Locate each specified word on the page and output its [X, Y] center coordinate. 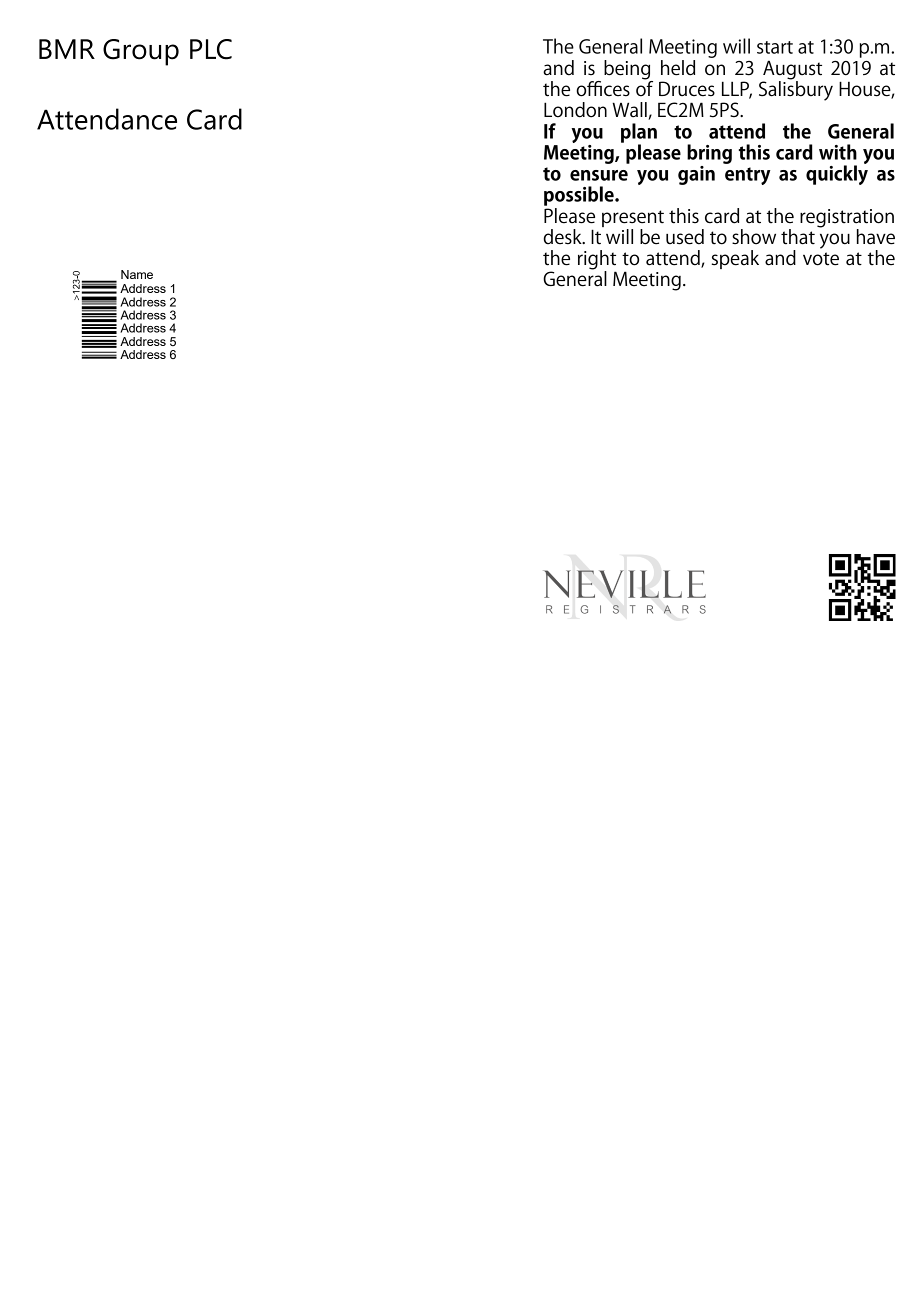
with [838, 152]
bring [709, 154]
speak [735, 259]
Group [141, 52]
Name [137, 274]
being [628, 71]
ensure [599, 175]
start [775, 47]
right [597, 261]
